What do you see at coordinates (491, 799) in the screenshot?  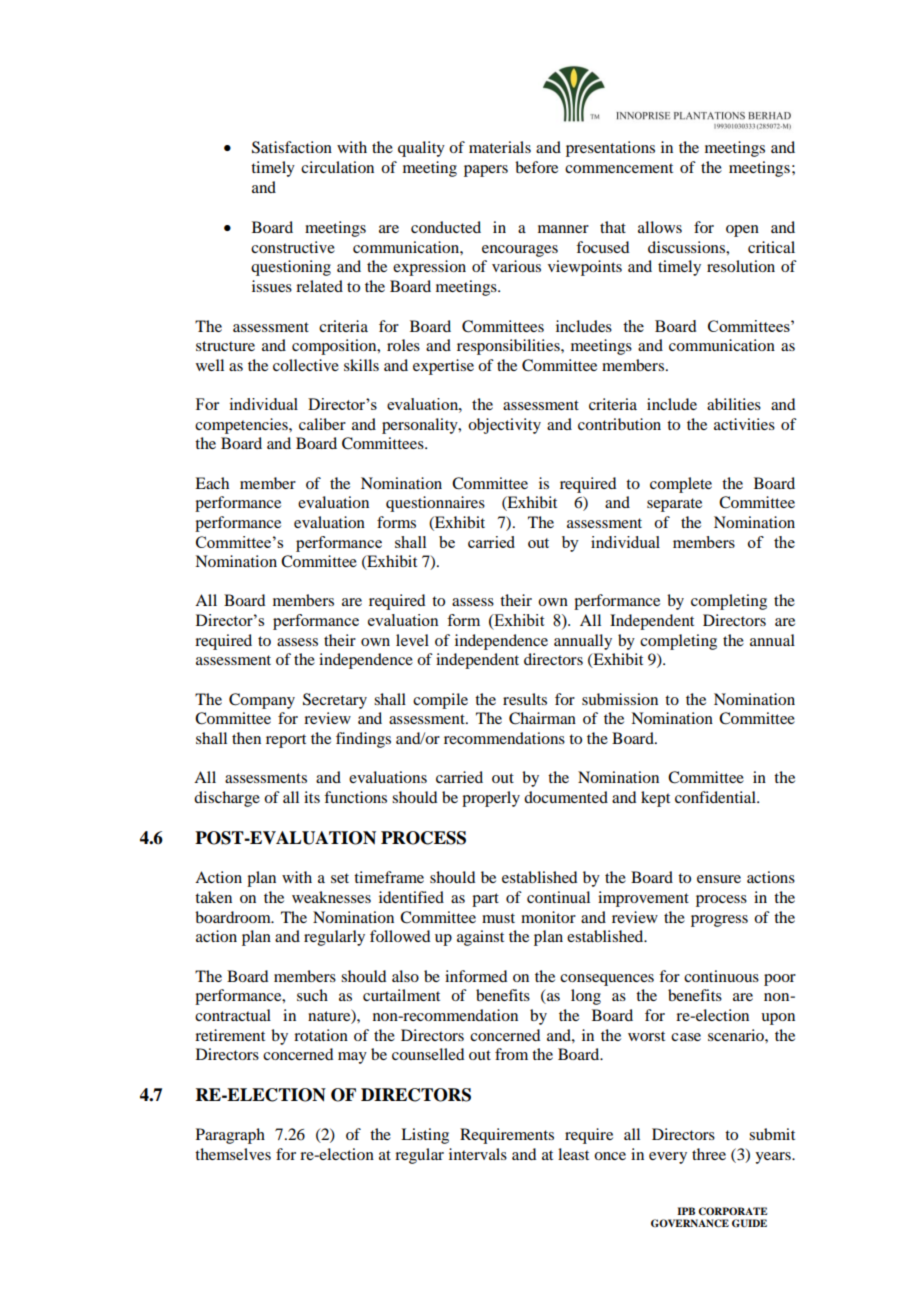 I see `properly` at bounding box center [491, 799].
